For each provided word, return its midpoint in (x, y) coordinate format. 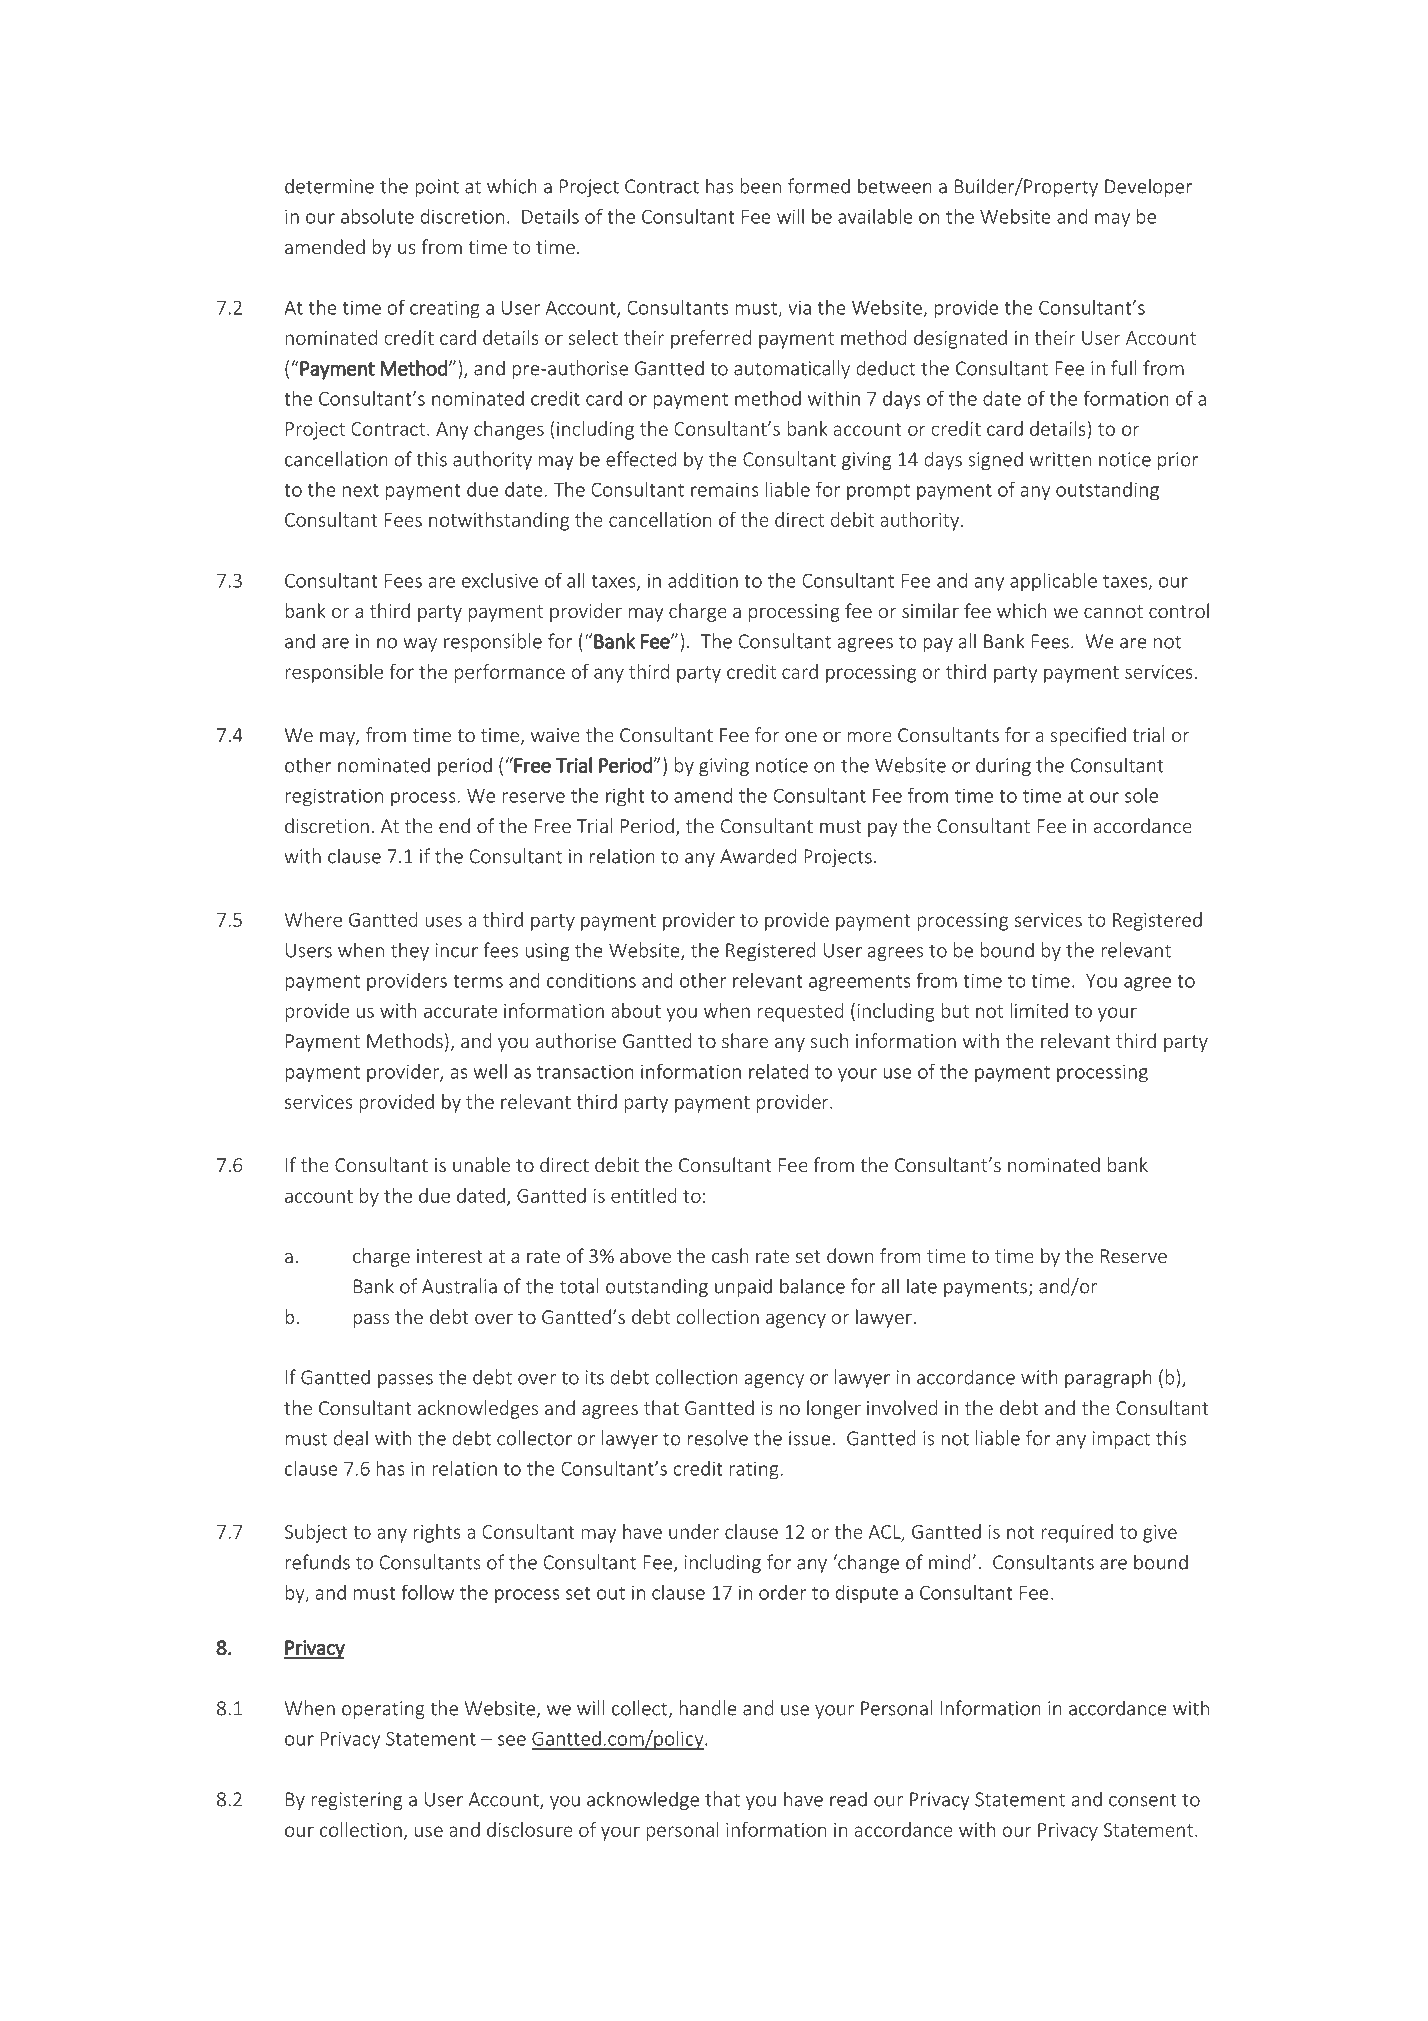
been (760, 186)
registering (356, 1801)
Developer (1148, 187)
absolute (377, 216)
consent (1143, 1800)
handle (708, 1708)
